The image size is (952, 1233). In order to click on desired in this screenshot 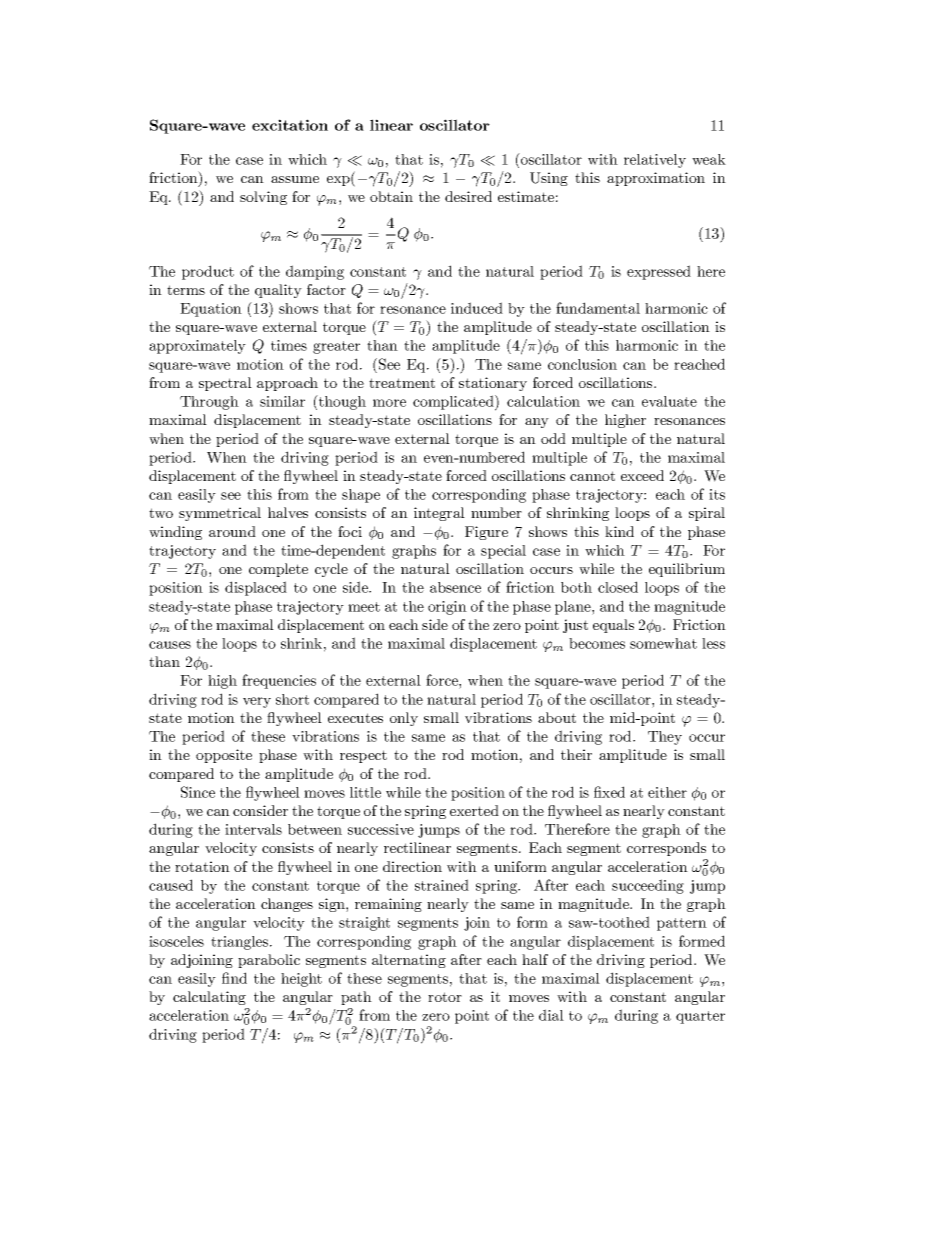, I will do `click(468, 196)`.
